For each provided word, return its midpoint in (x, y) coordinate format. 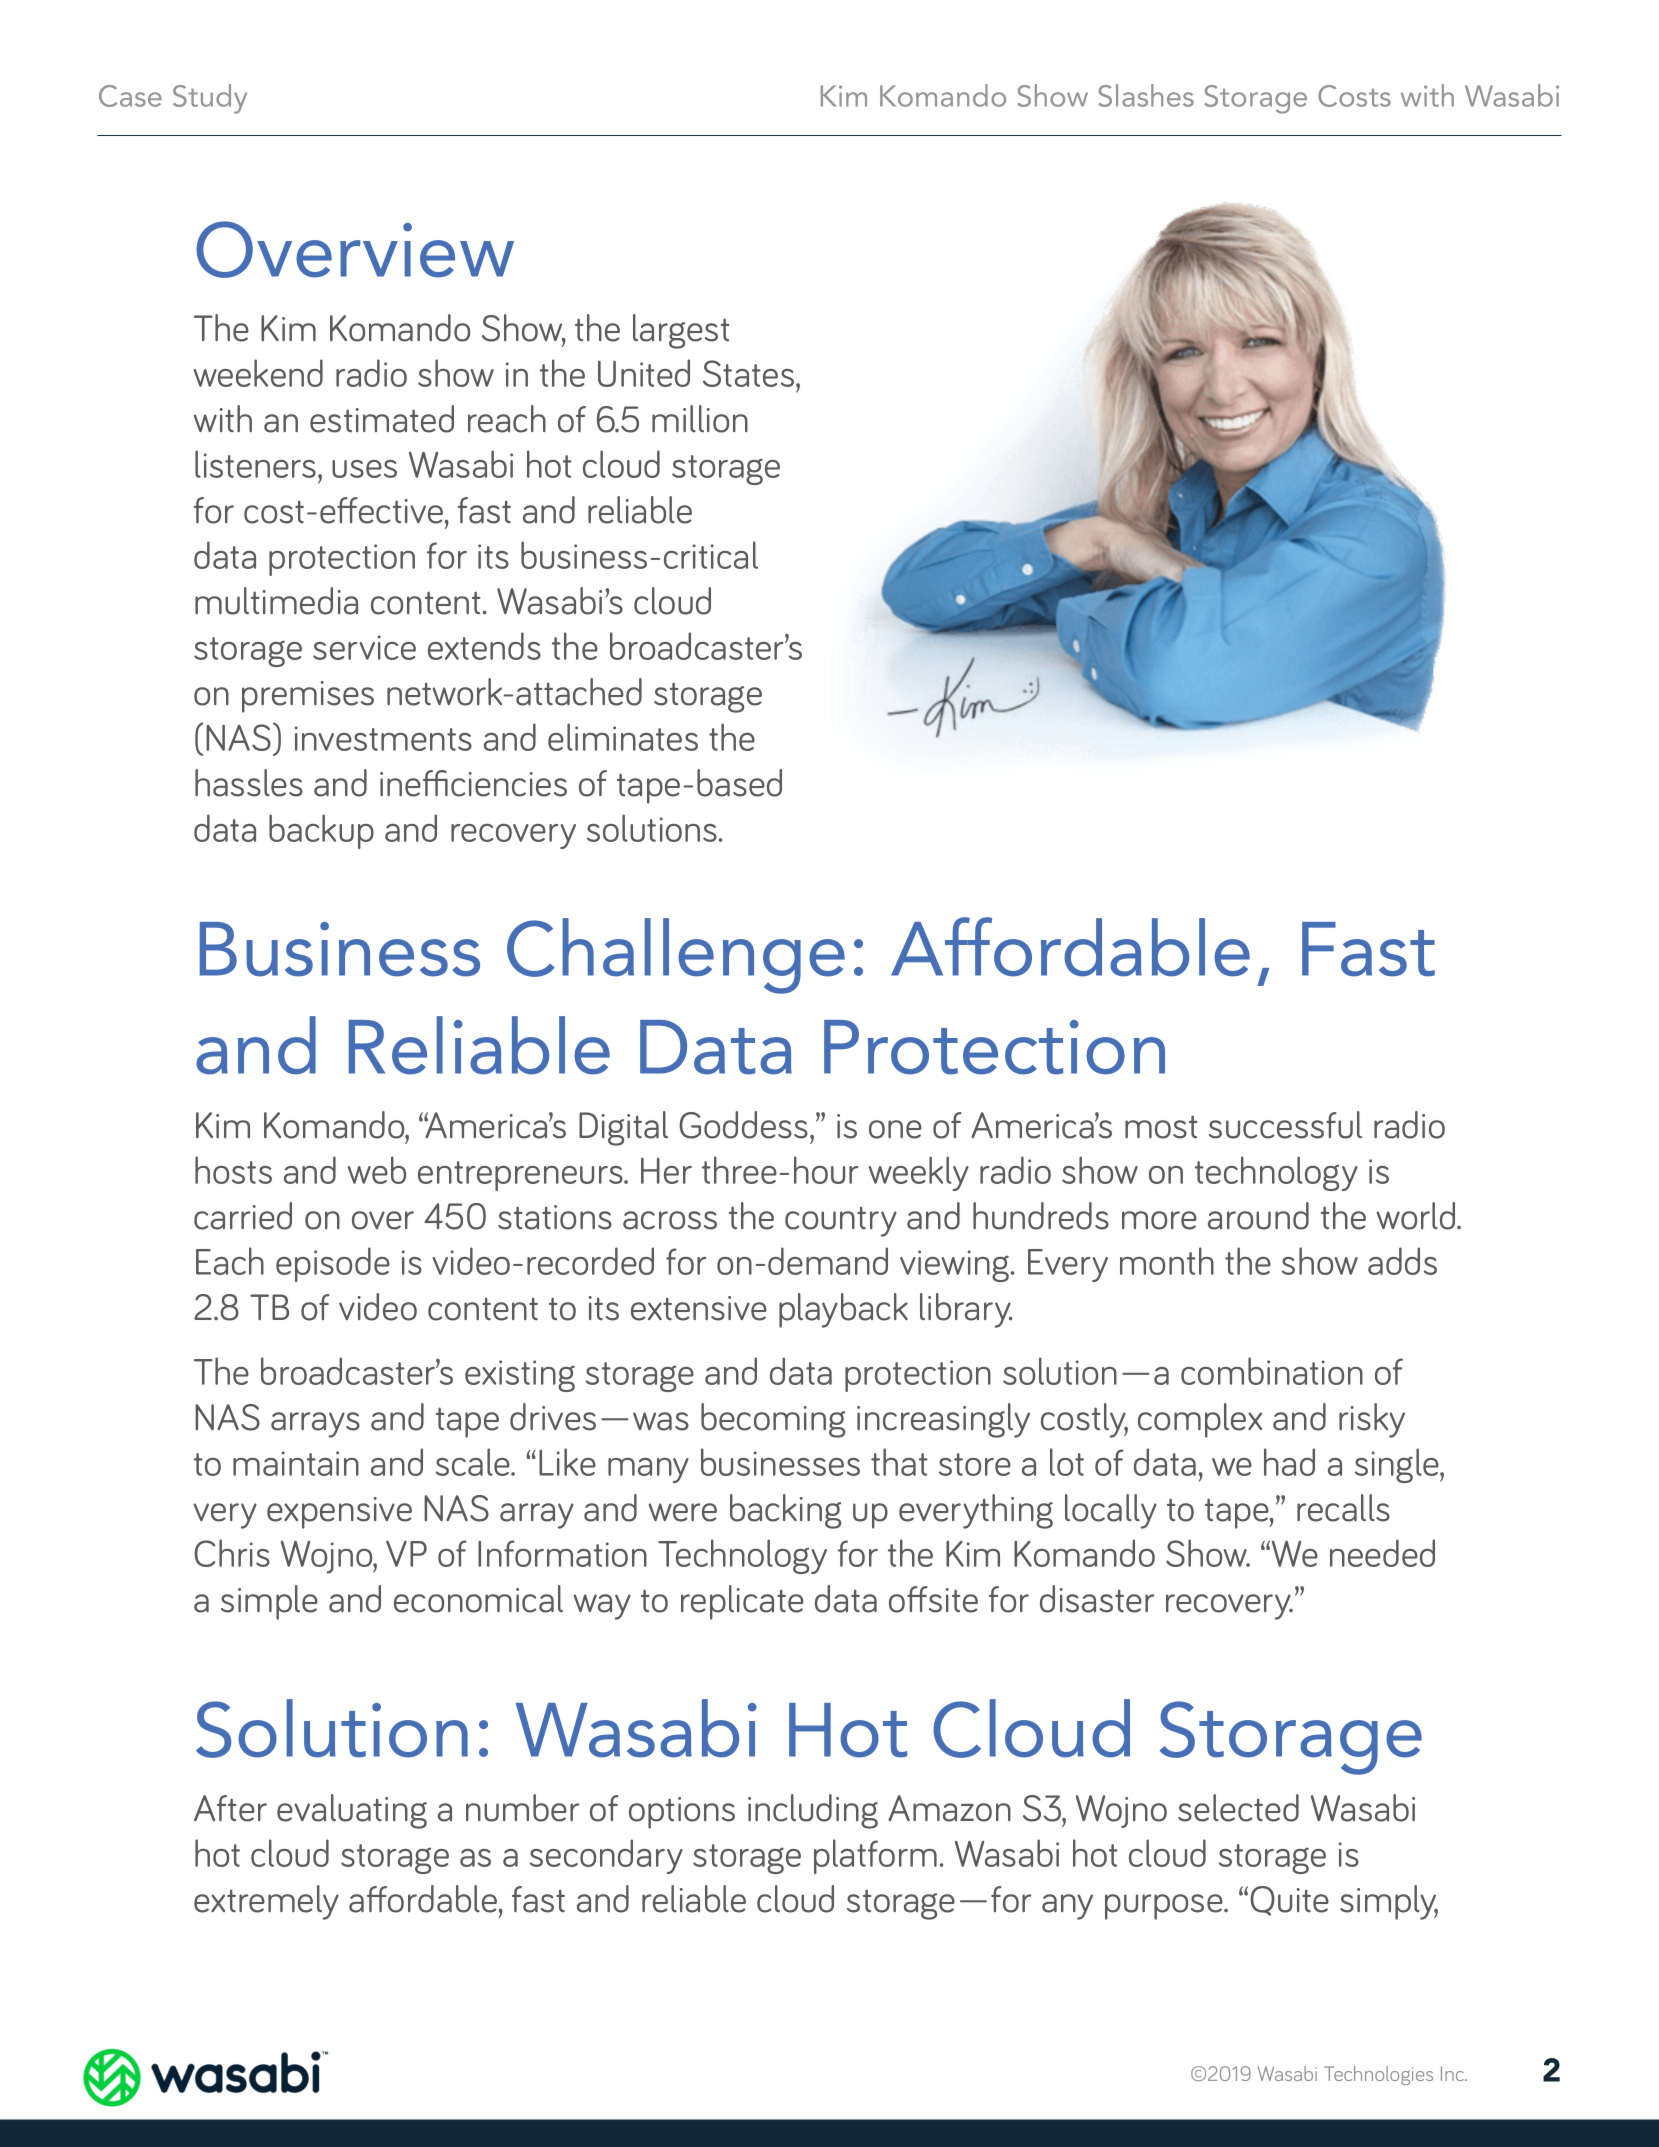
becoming (773, 1420)
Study (210, 99)
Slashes (1146, 95)
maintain (296, 1463)
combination (1272, 1371)
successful (1285, 1125)
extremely (266, 1902)
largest (681, 331)
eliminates (623, 737)
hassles (249, 783)
